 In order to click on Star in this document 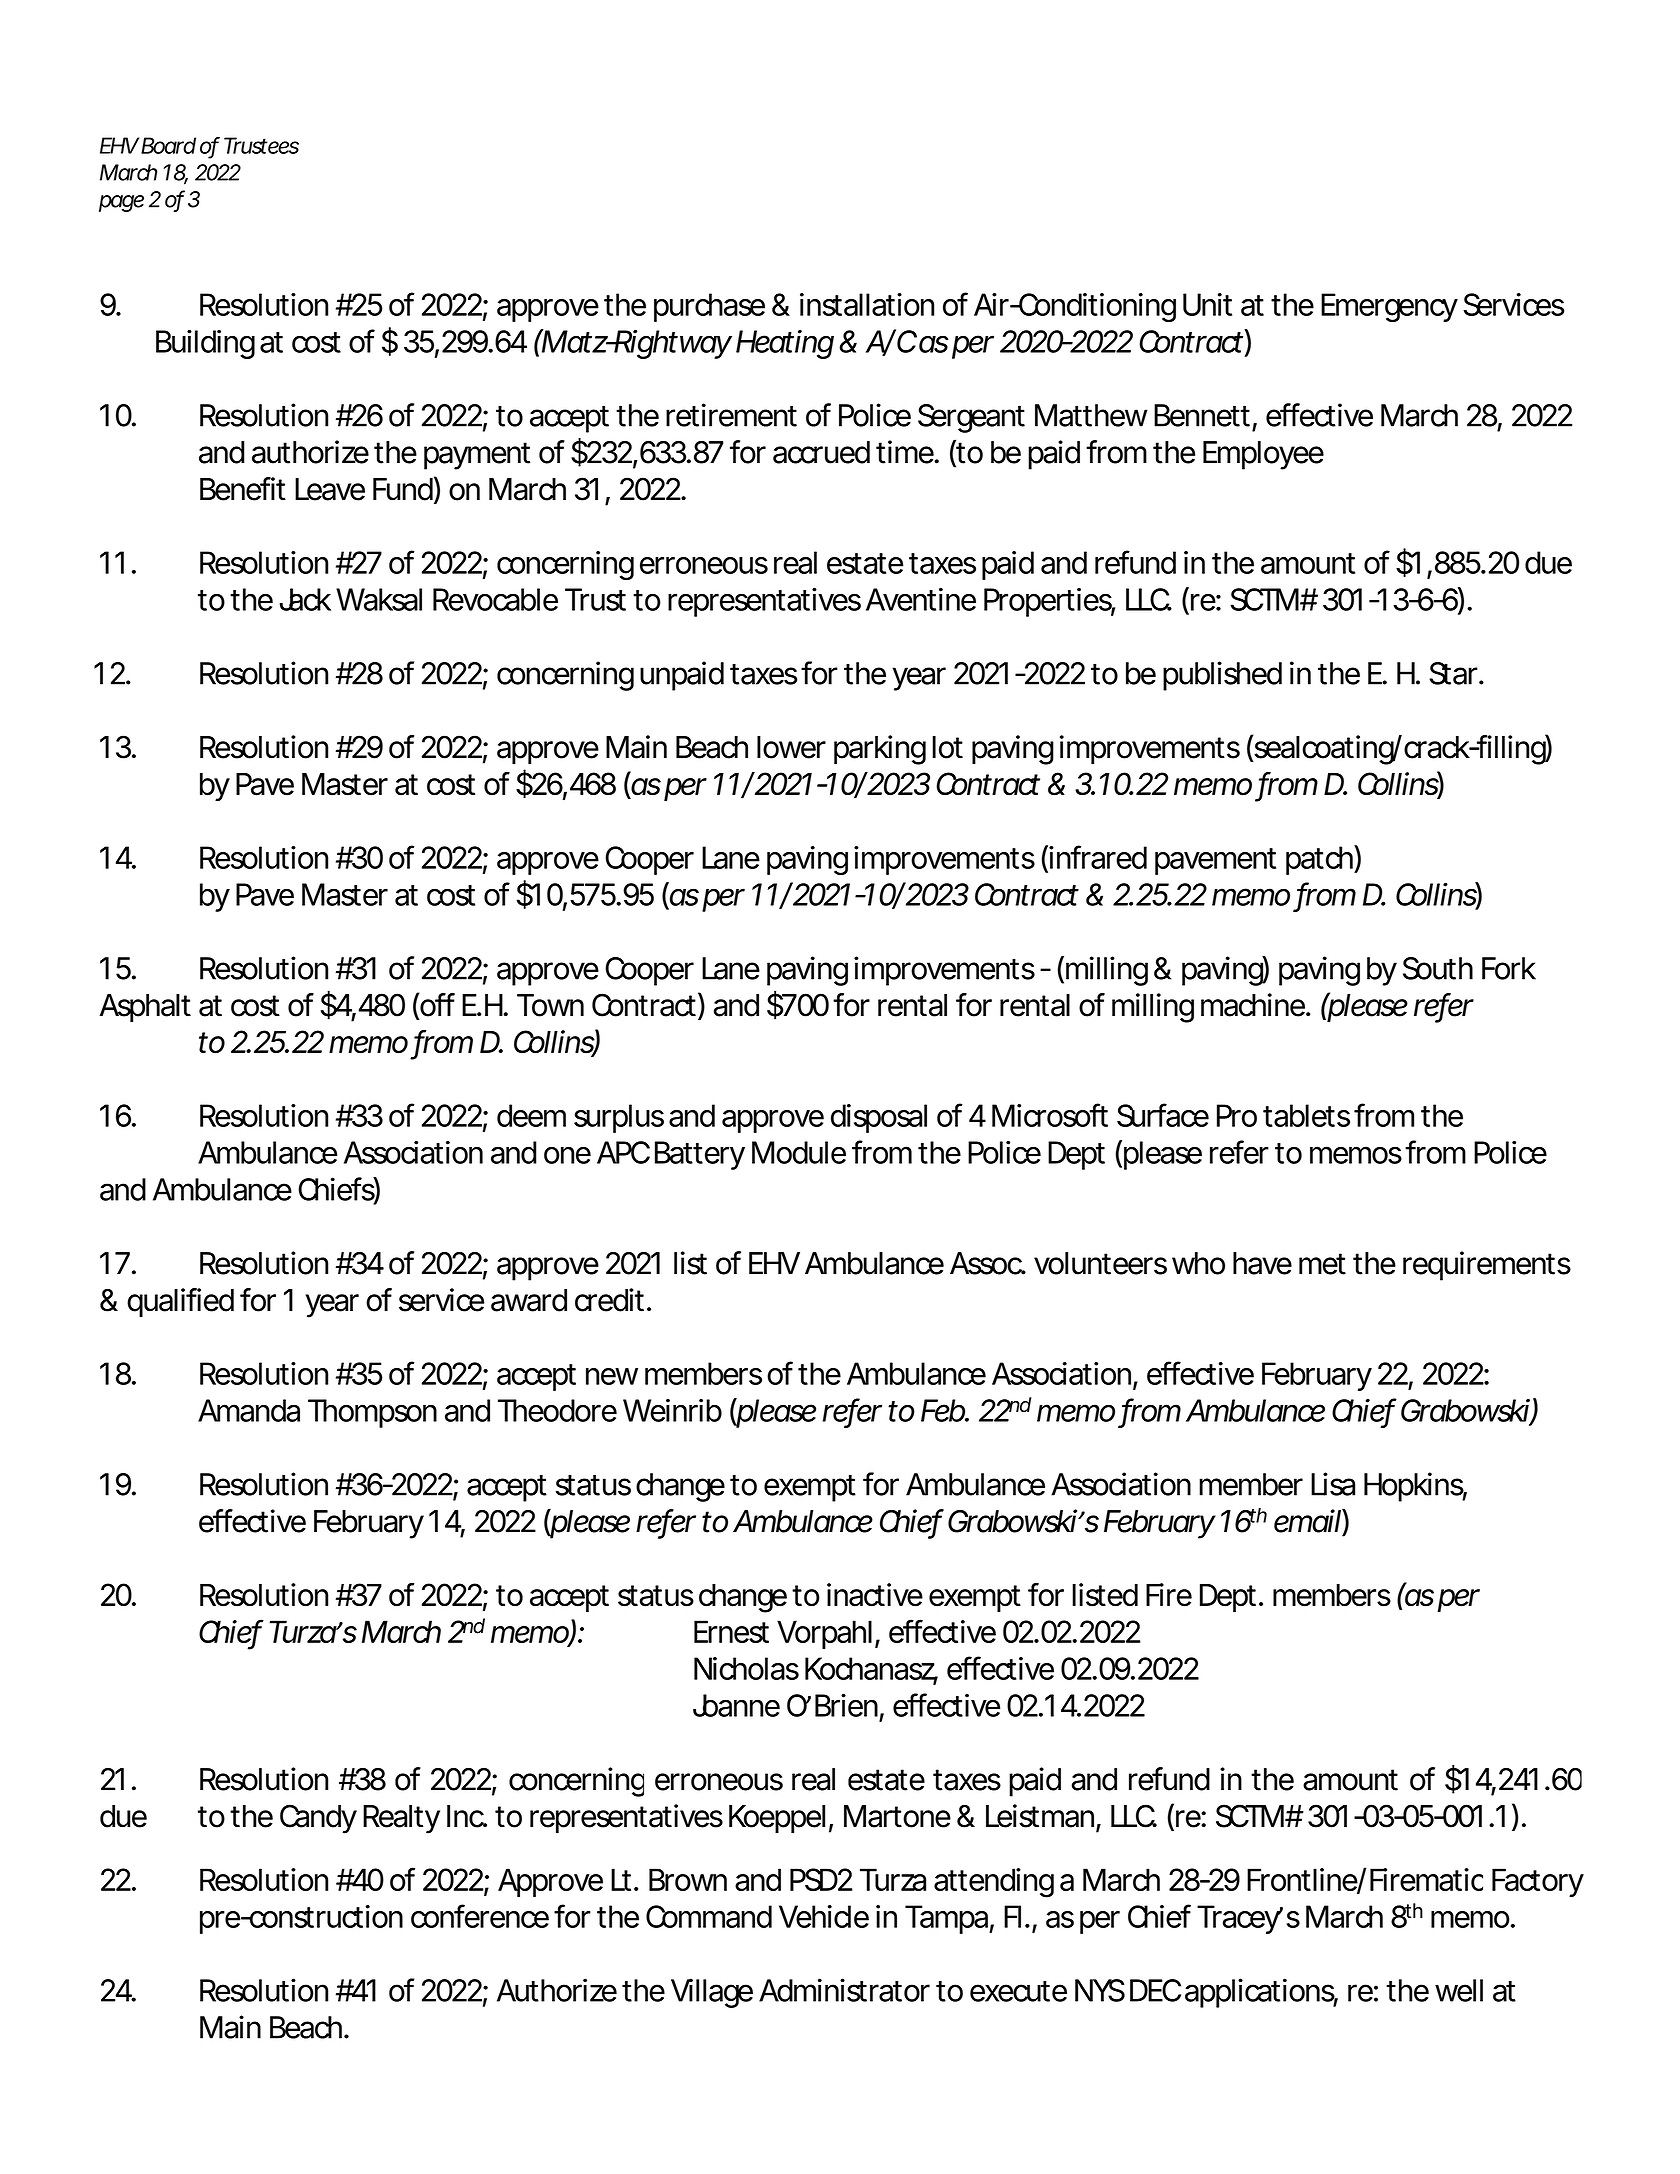, I will do `click(1452, 673)`.
